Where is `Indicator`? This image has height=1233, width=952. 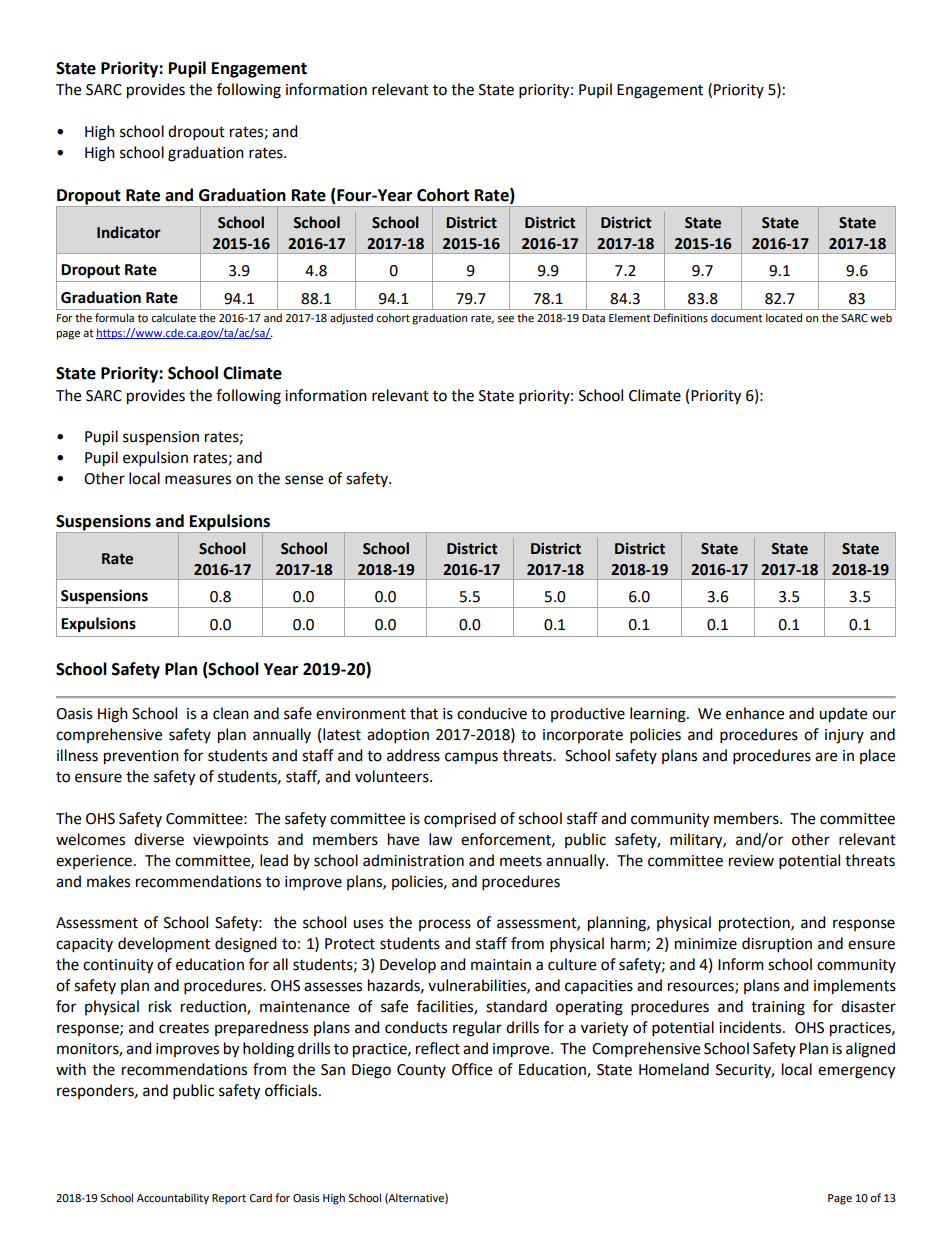
Indicator is located at coordinates (129, 232).
